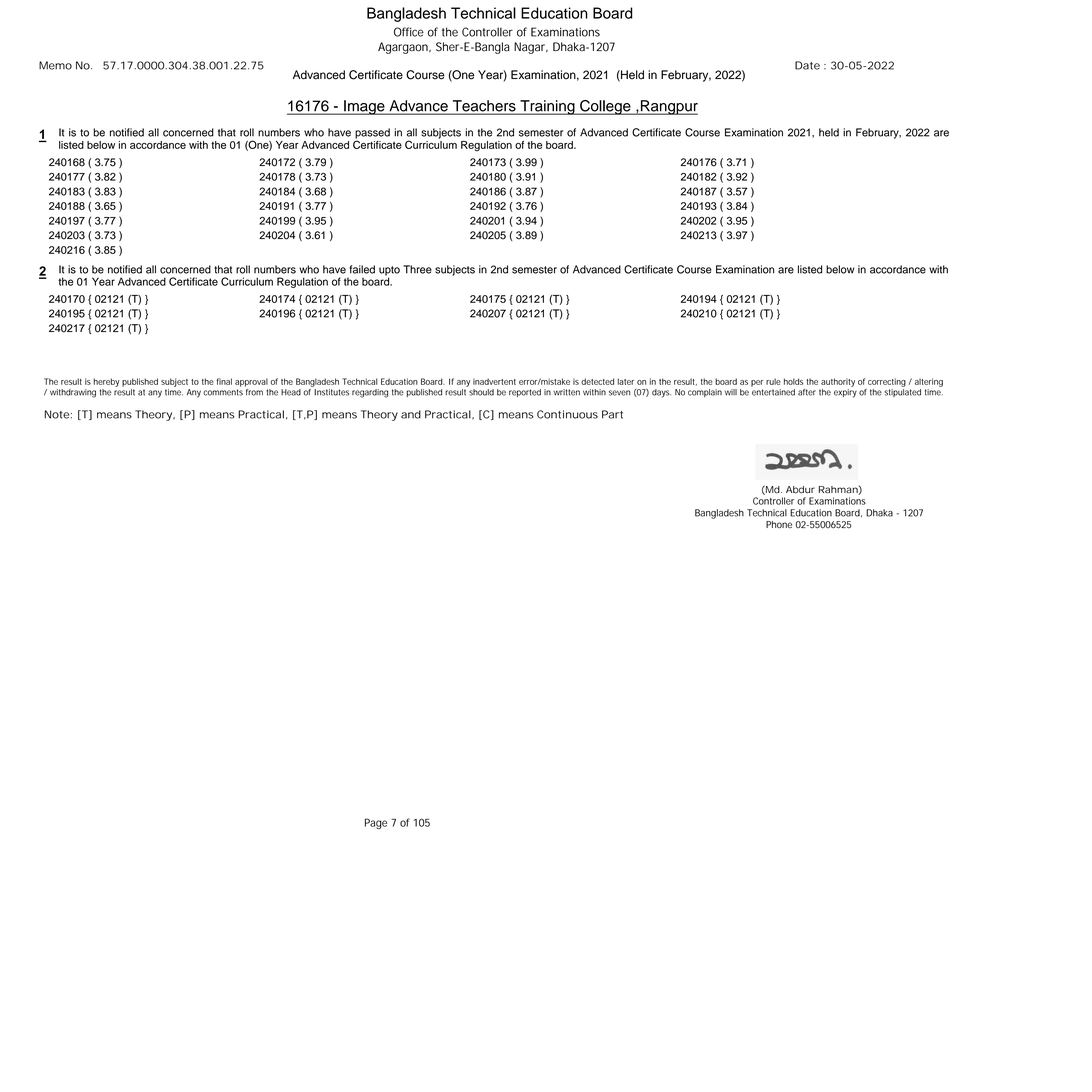 This page has height=1092, width=1092. What do you see at coordinates (807, 65) in the page?
I see `Date` at bounding box center [807, 65].
